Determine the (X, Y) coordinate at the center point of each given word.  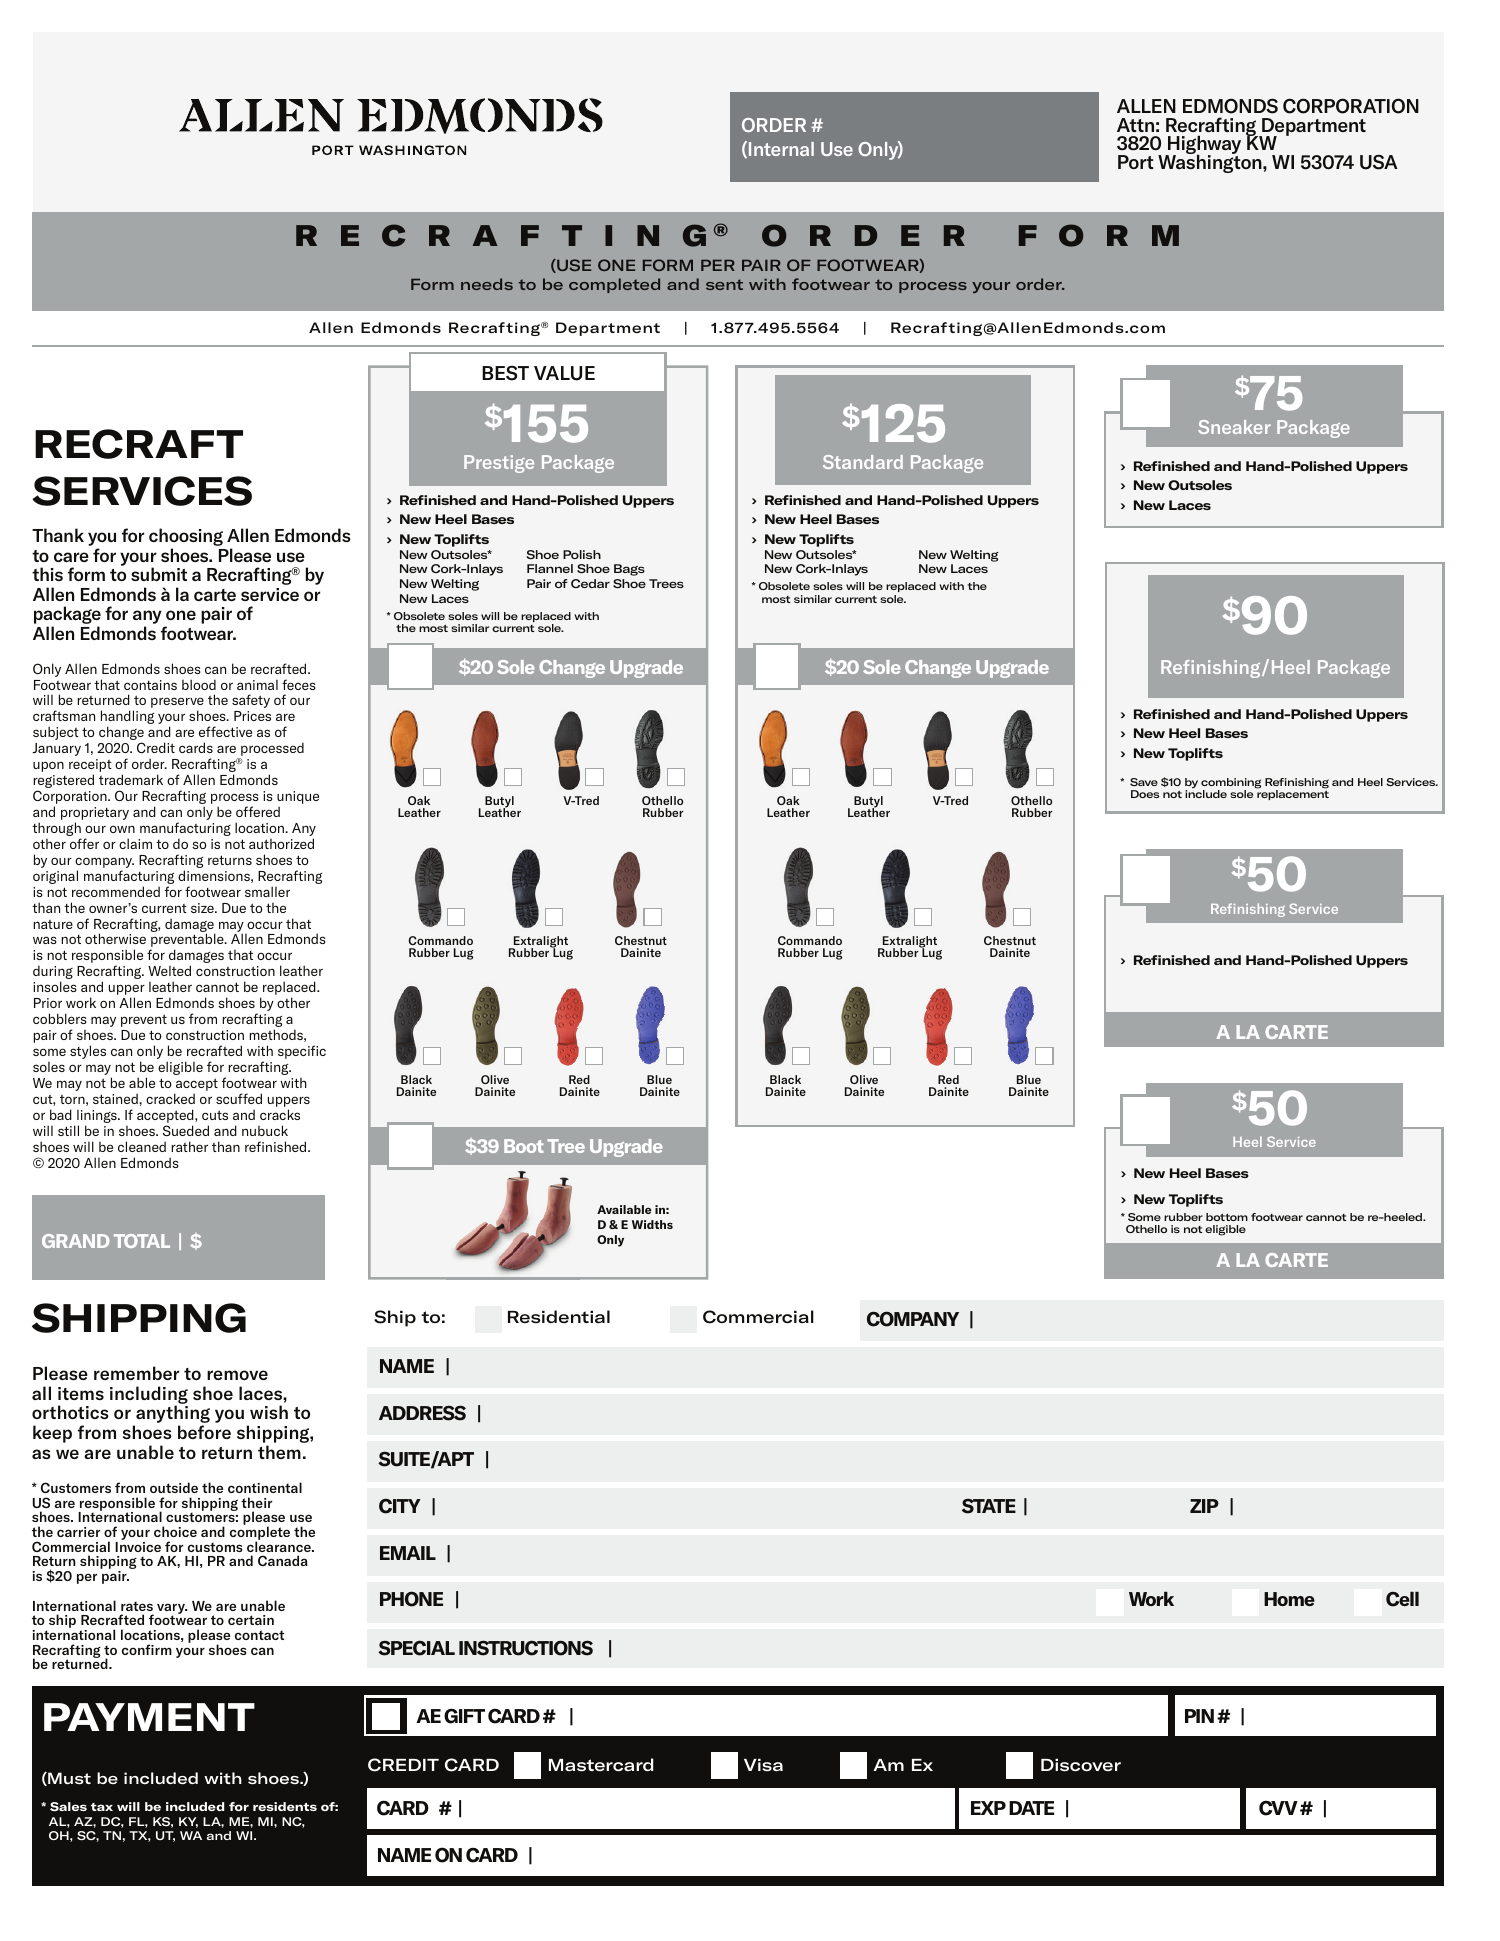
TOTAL (142, 1241)
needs (487, 284)
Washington (1211, 162)
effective (225, 731)
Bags (629, 570)
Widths (652, 1224)
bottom (1227, 1217)
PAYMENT (149, 1717)
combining (1231, 784)
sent (724, 284)
